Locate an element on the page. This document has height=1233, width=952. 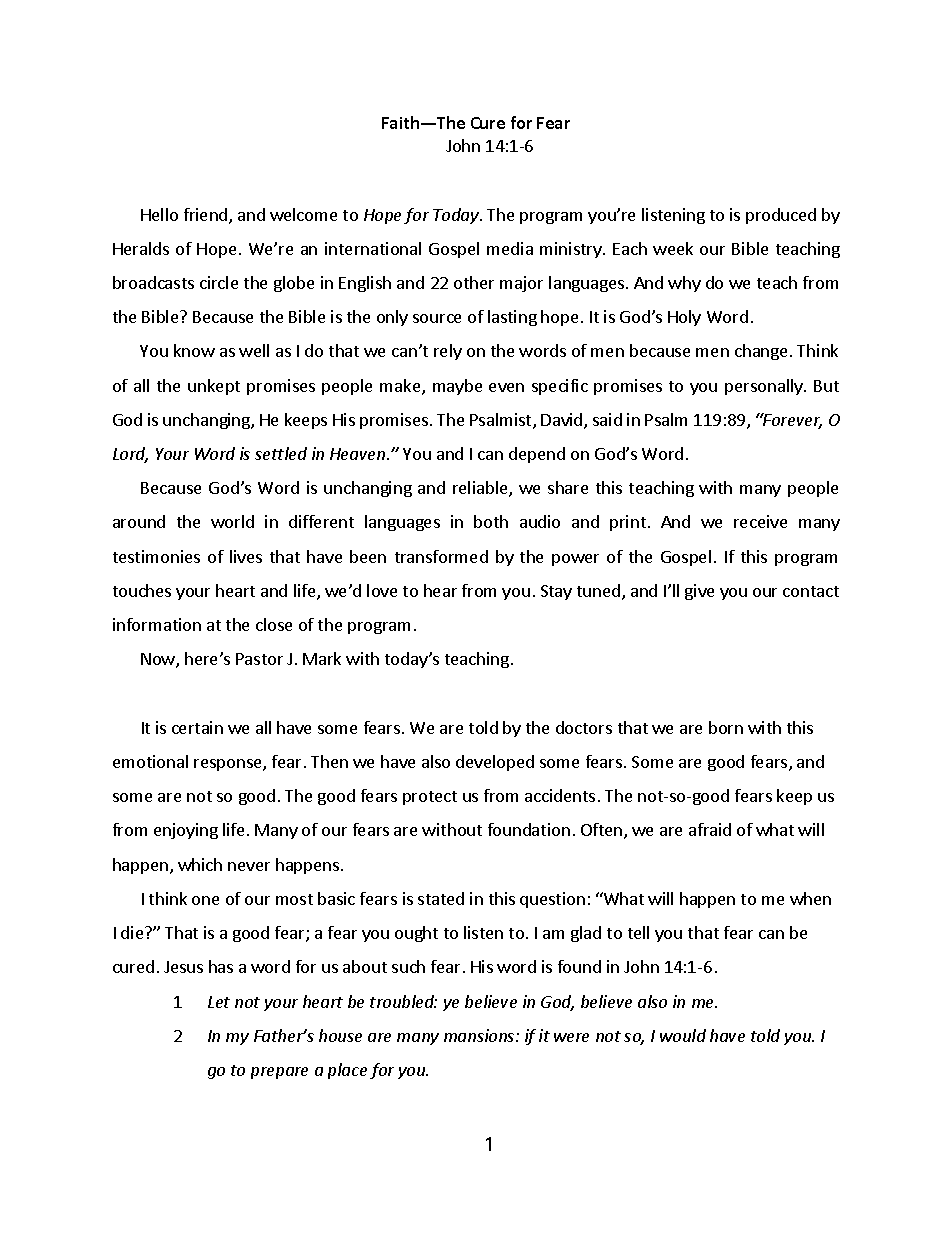
response is located at coordinates (229, 765).
